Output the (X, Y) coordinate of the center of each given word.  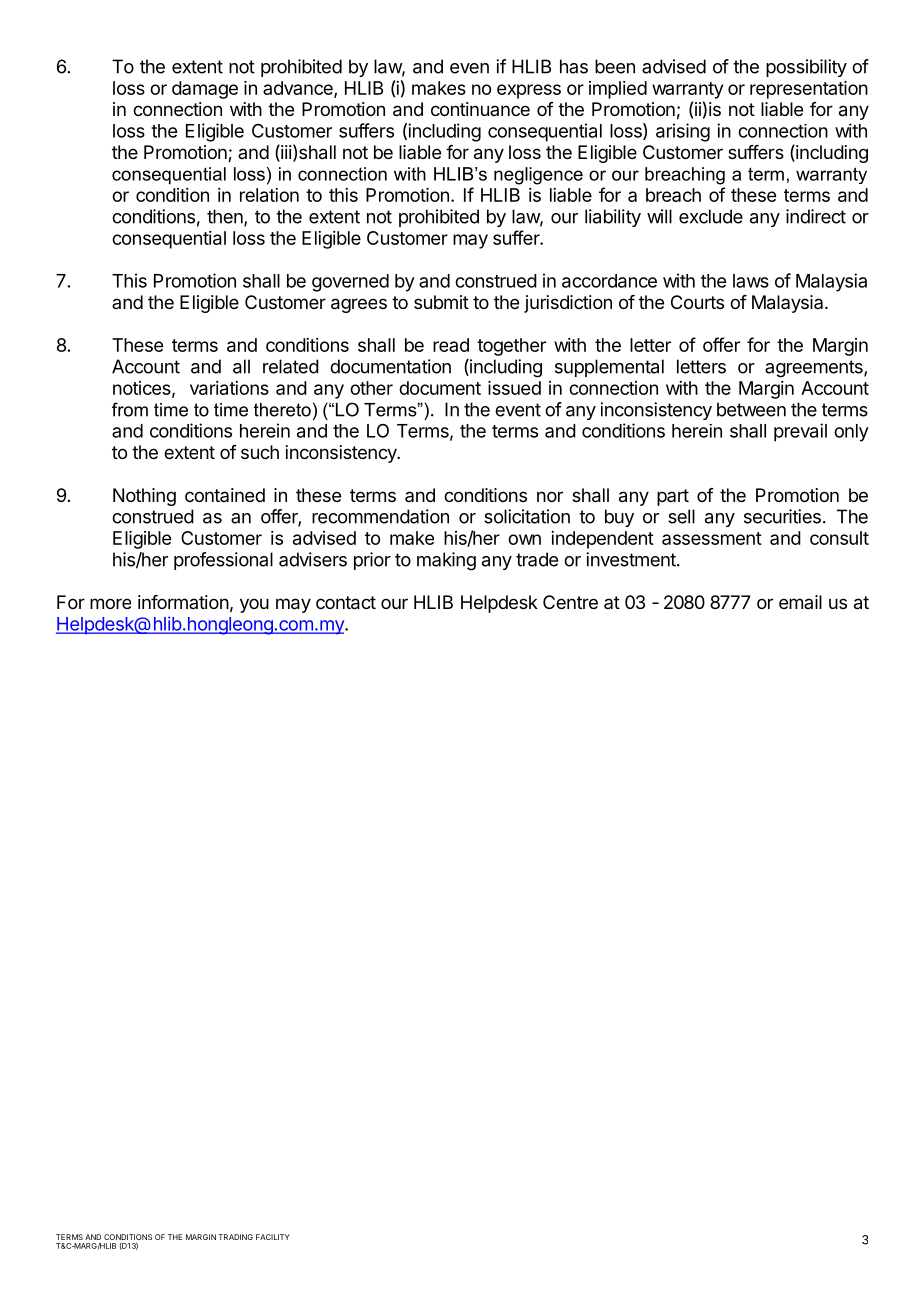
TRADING (235, 1237)
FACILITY (273, 1237)
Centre (570, 602)
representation (809, 90)
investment (631, 559)
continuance (480, 109)
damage (205, 90)
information (183, 602)
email (800, 602)
